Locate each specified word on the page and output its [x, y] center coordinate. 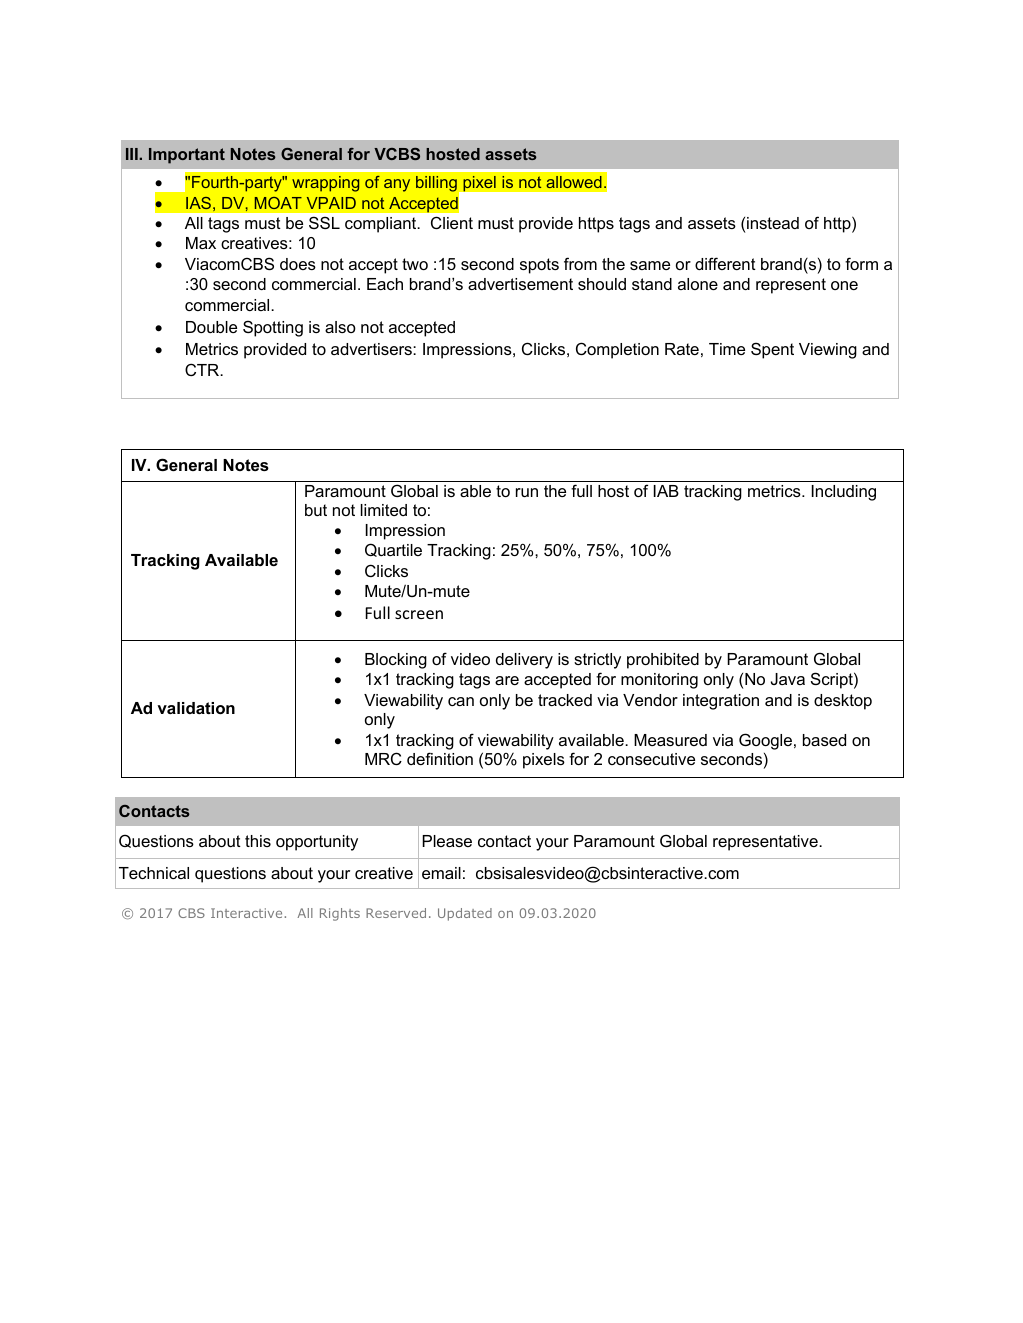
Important [187, 156]
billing [436, 184]
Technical [154, 873]
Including [844, 493]
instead [773, 223]
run [527, 492]
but [316, 510]
